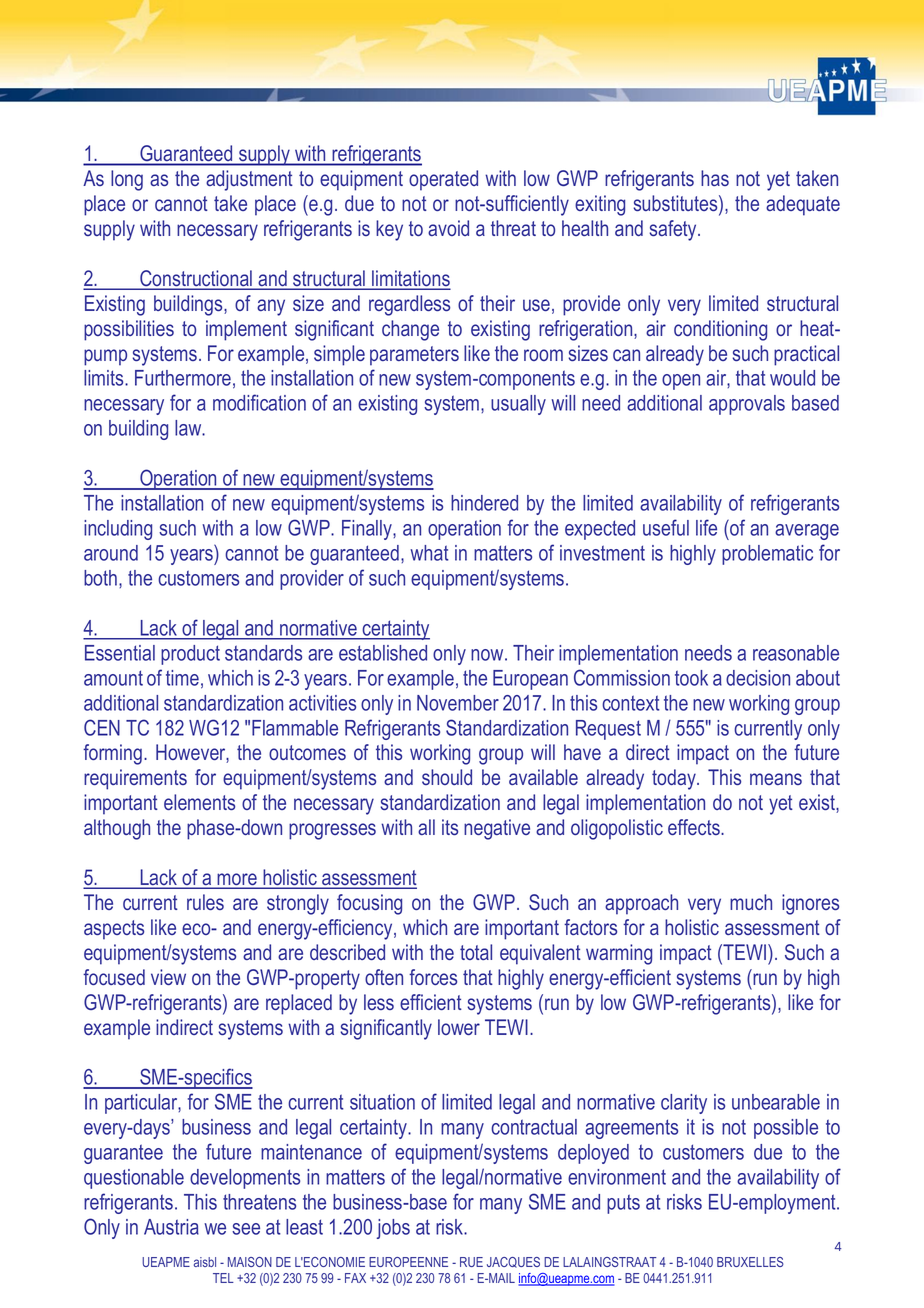  I want to click on total, so click(476, 952).
